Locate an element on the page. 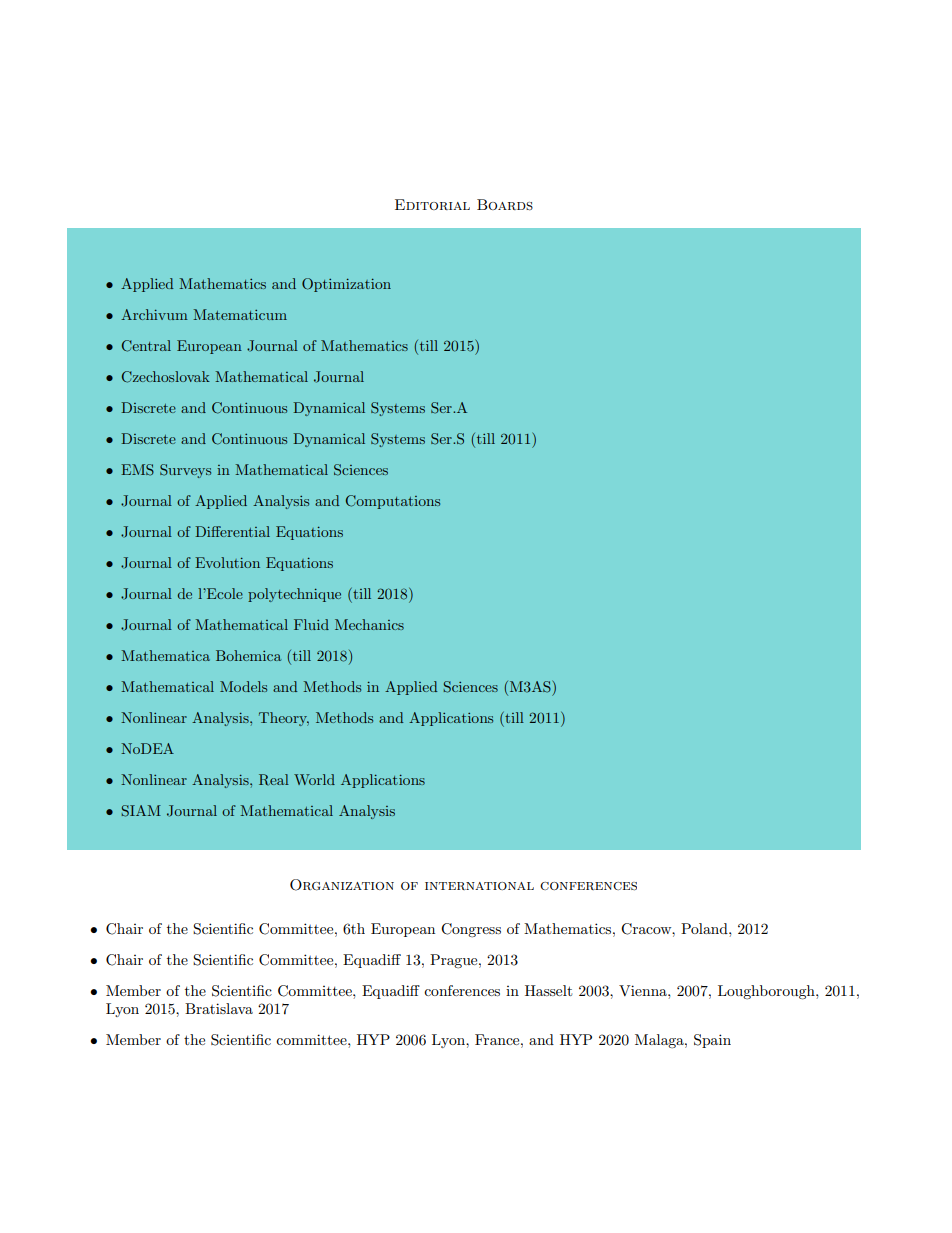 This page has width=952, height=1233. Computations is located at coordinates (393, 502).
